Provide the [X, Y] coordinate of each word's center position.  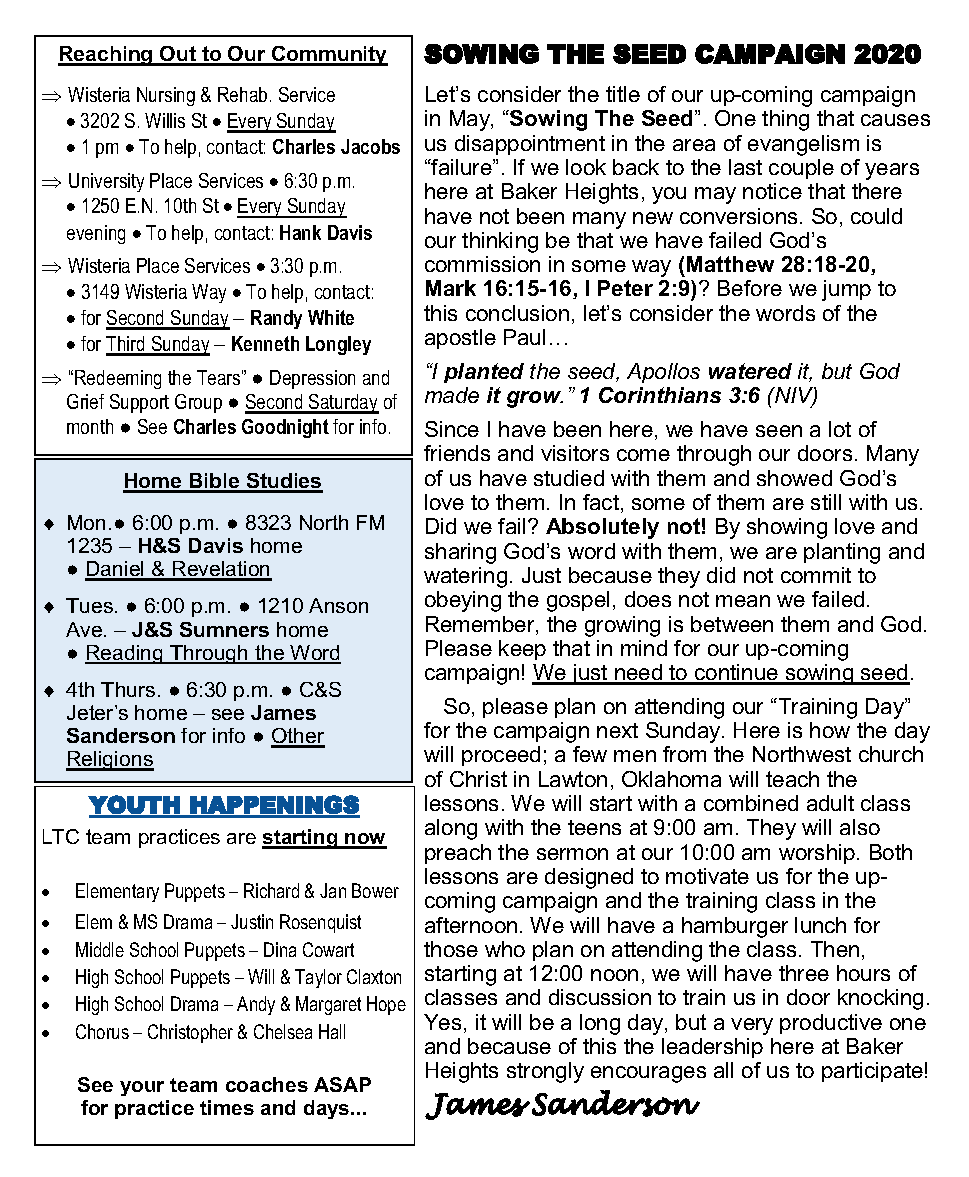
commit [816, 575]
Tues [91, 605]
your [142, 1088]
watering [465, 577]
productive [831, 1024]
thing [785, 120]
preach [458, 854]
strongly [545, 1072]
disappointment [530, 145]
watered [750, 371]
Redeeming [118, 379]
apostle [460, 339]
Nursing [166, 96]
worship [817, 854]
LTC [61, 836]
